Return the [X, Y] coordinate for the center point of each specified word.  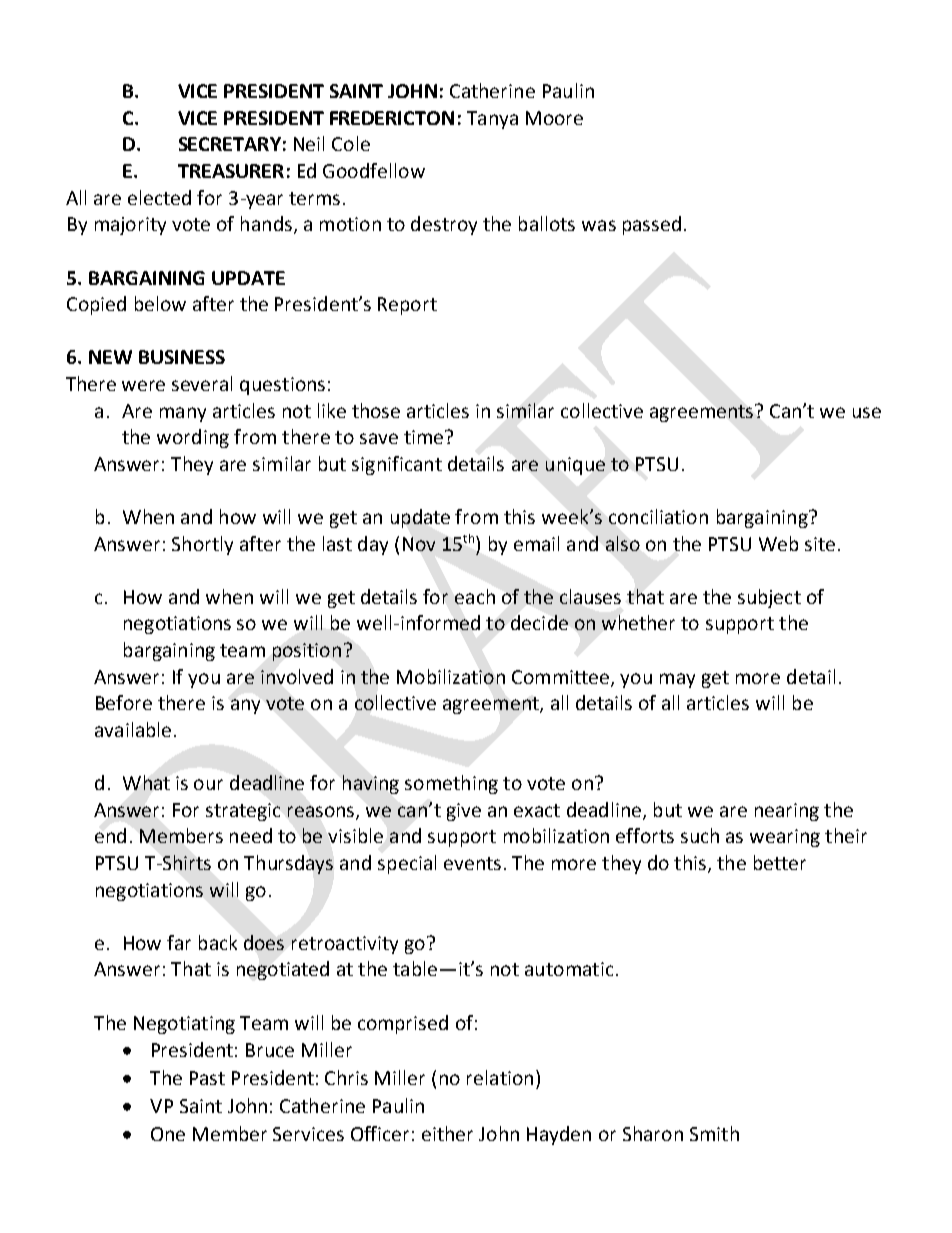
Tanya [492, 120]
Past [207, 1078]
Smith [714, 1133]
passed [652, 225]
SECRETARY [230, 144]
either [447, 1133]
